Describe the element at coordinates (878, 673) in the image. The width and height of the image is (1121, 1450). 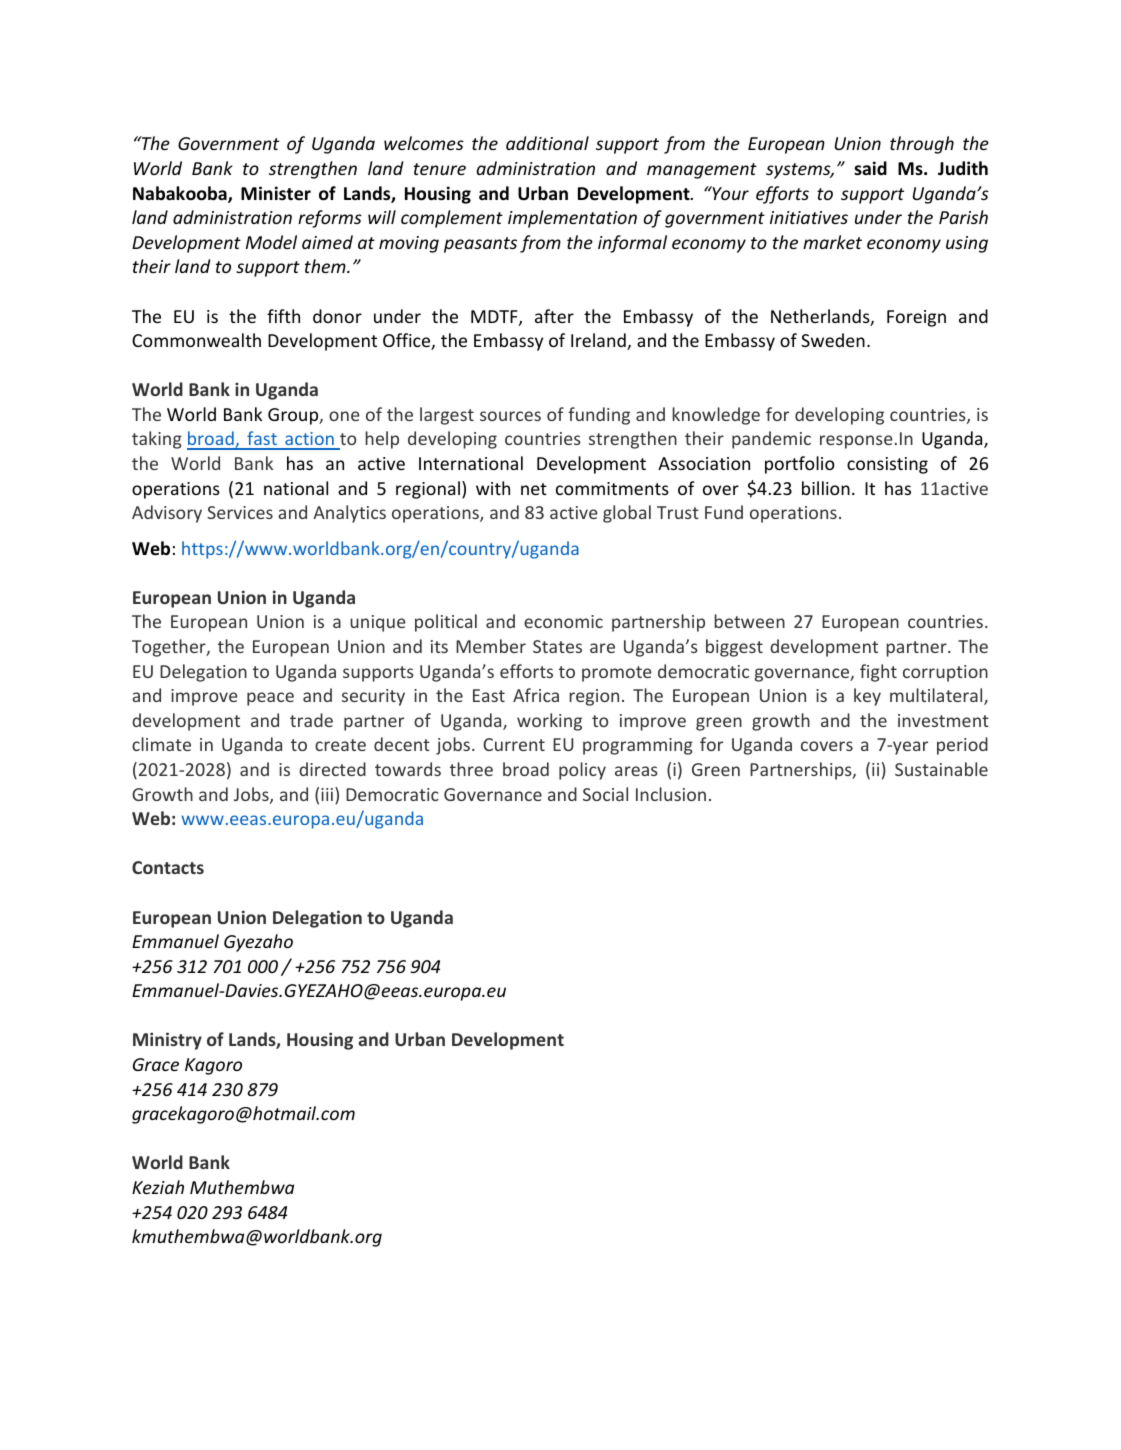
I see `fight` at that location.
